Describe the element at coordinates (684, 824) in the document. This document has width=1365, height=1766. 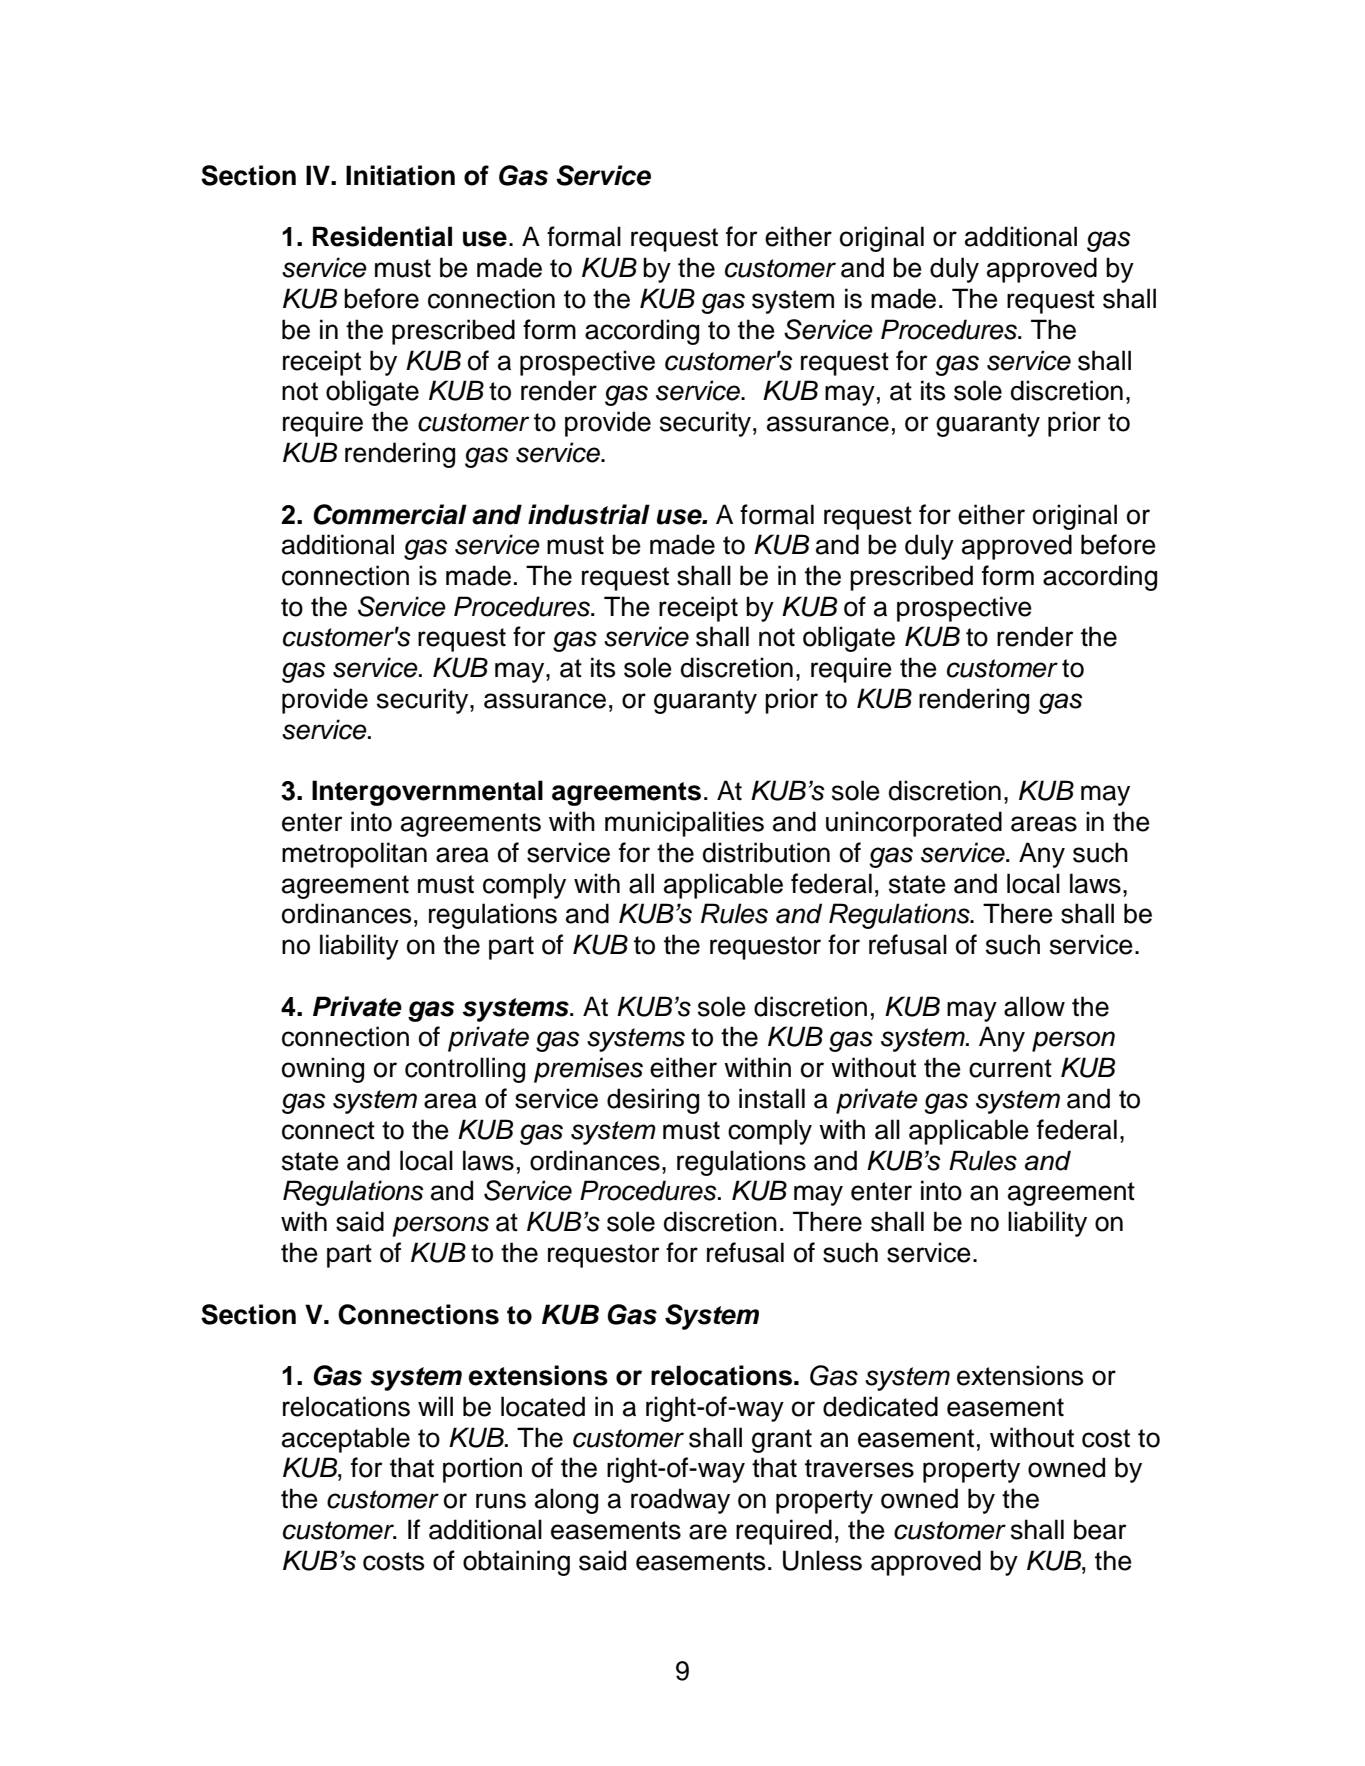
I see `municipalities` at that location.
